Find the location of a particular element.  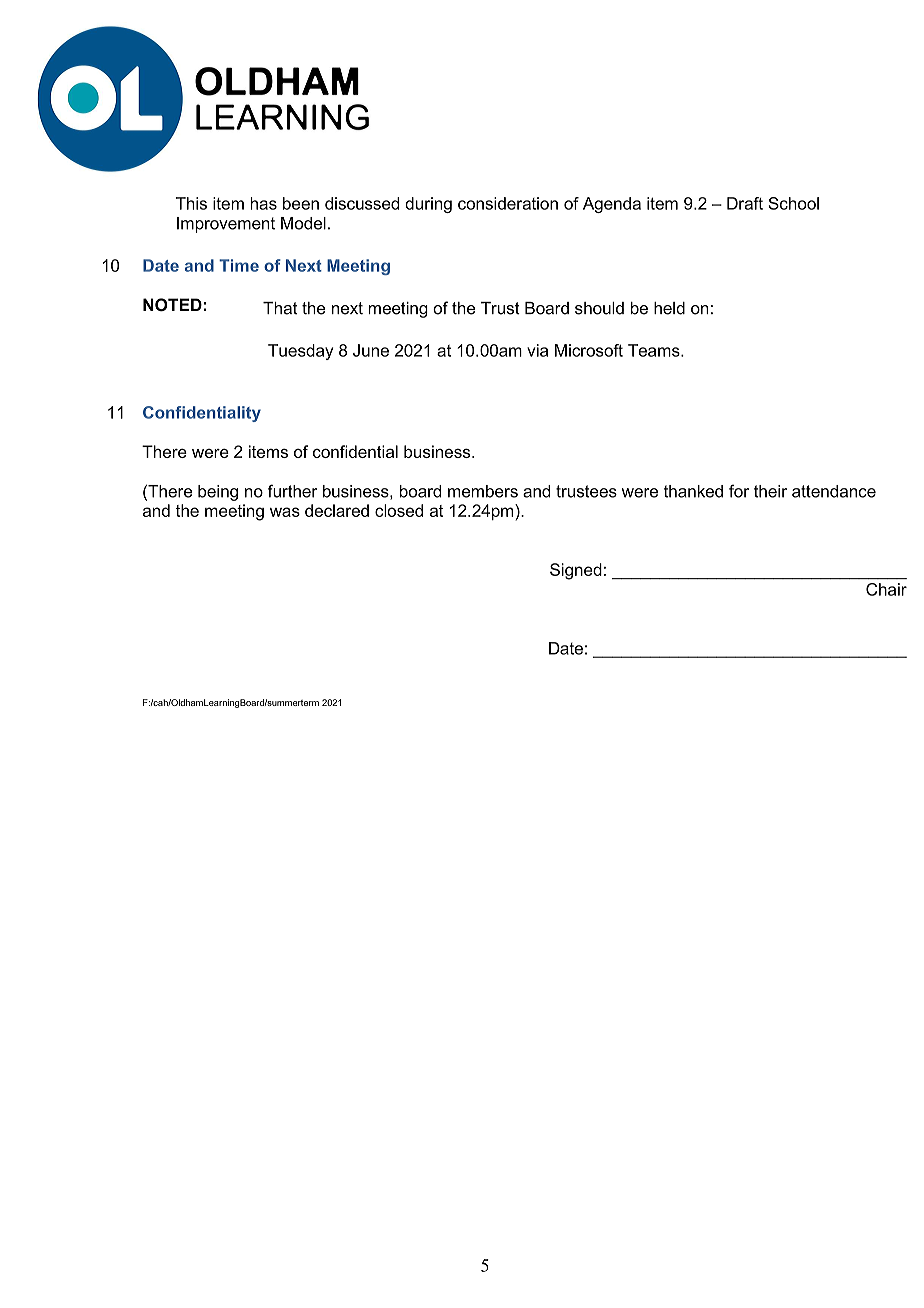

further is located at coordinates (292, 491).
